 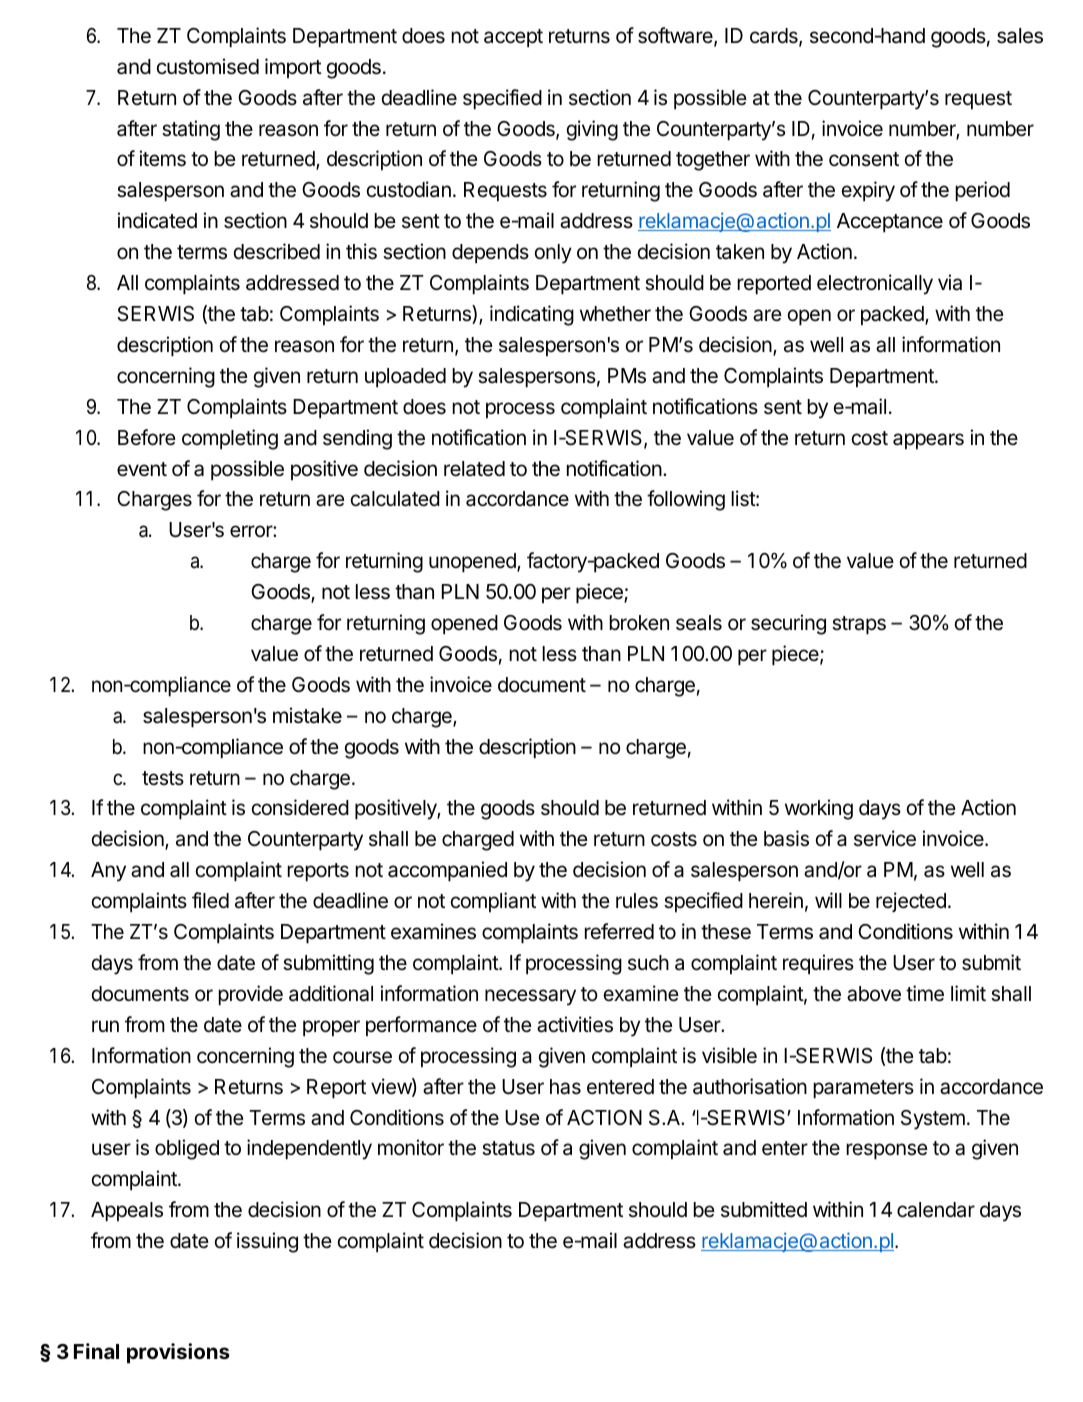 What do you see at coordinates (532, 315) in the document?
I see `indicating` at bounding box center [532, 315].
